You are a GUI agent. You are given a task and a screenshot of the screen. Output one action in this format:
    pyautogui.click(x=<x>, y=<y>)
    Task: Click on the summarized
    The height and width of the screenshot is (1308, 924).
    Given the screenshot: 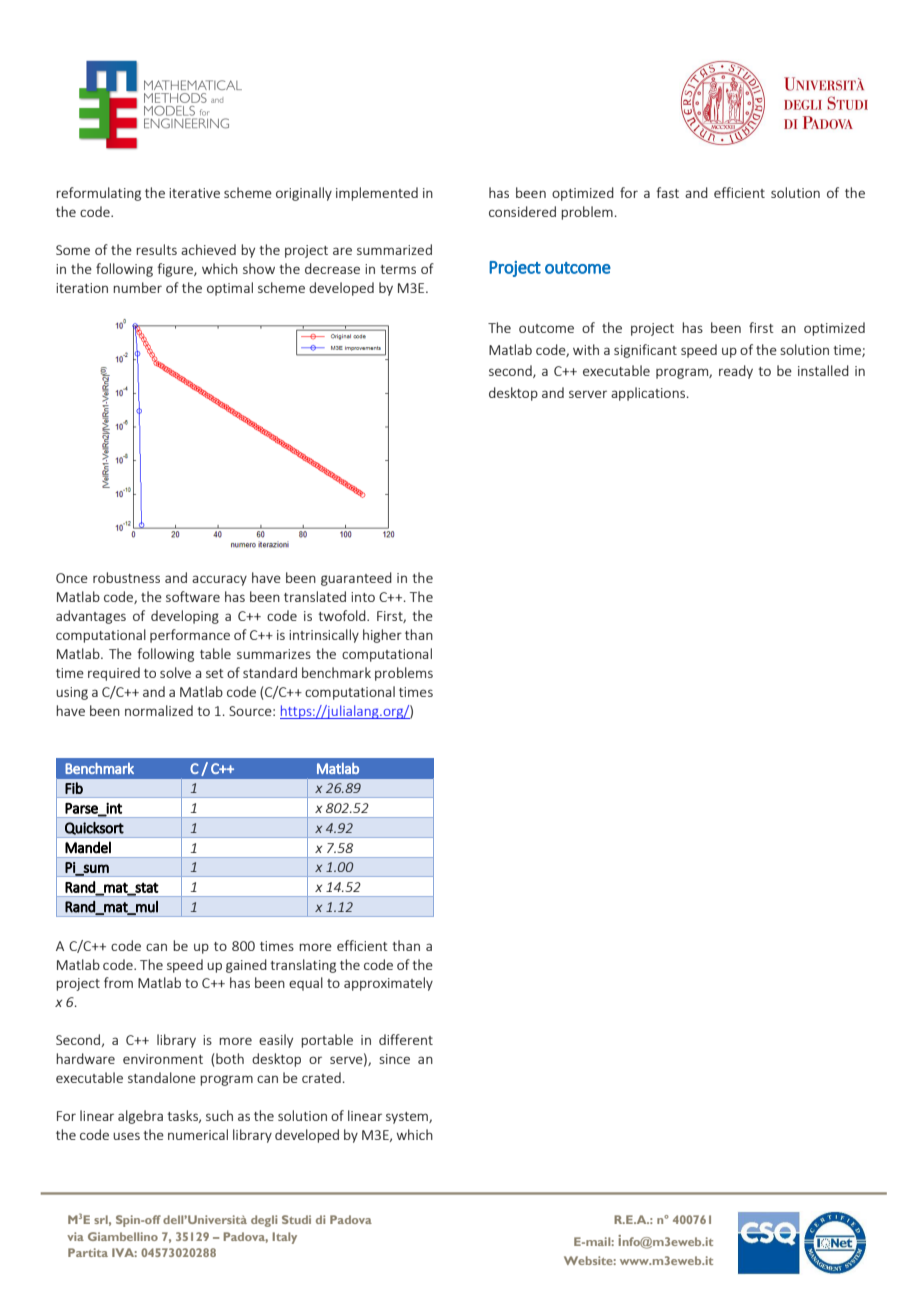 What is the action you would take?
    pyautogui.click(x=394, y=249)
